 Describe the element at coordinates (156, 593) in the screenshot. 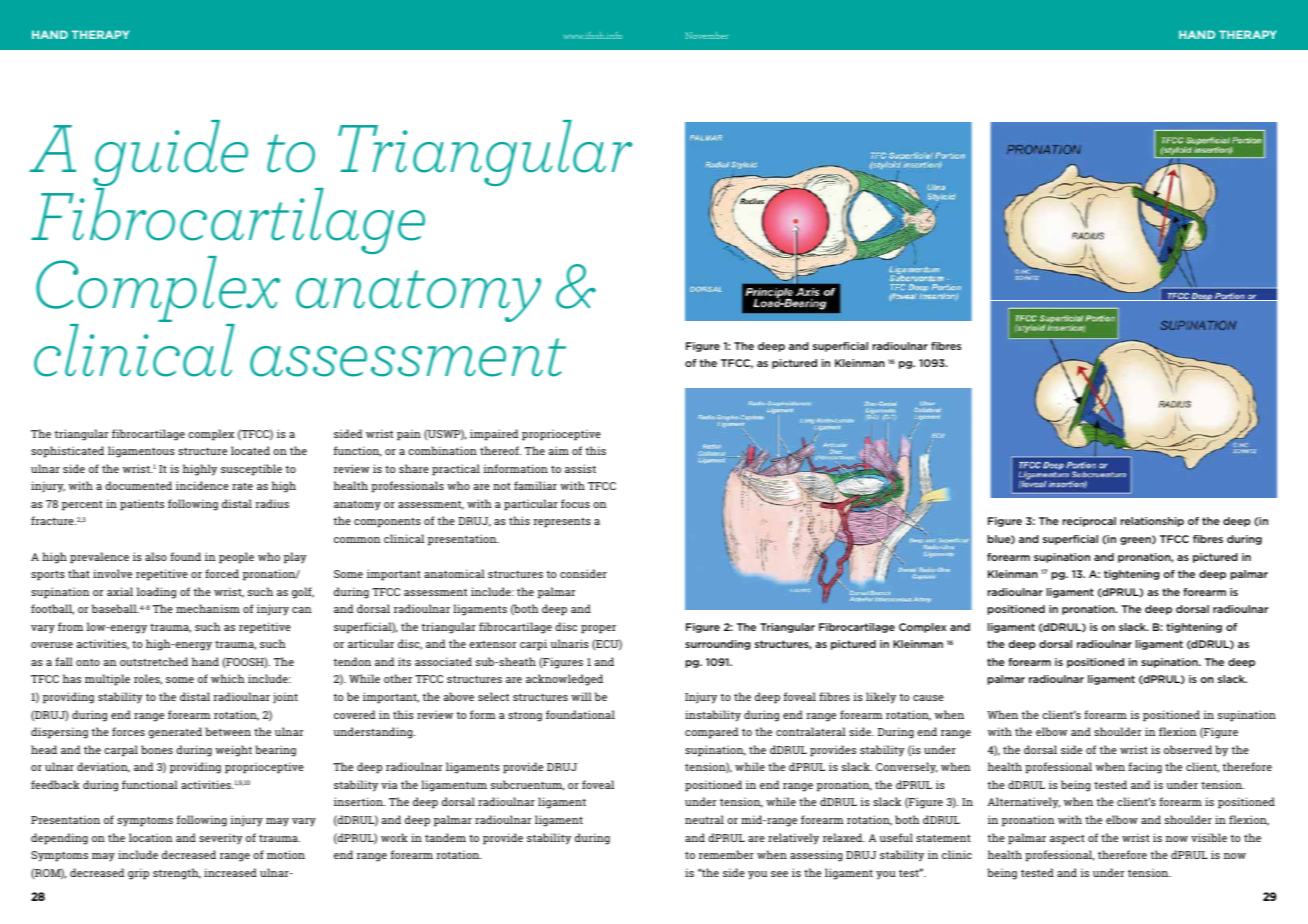

I see `loading` at that location.
